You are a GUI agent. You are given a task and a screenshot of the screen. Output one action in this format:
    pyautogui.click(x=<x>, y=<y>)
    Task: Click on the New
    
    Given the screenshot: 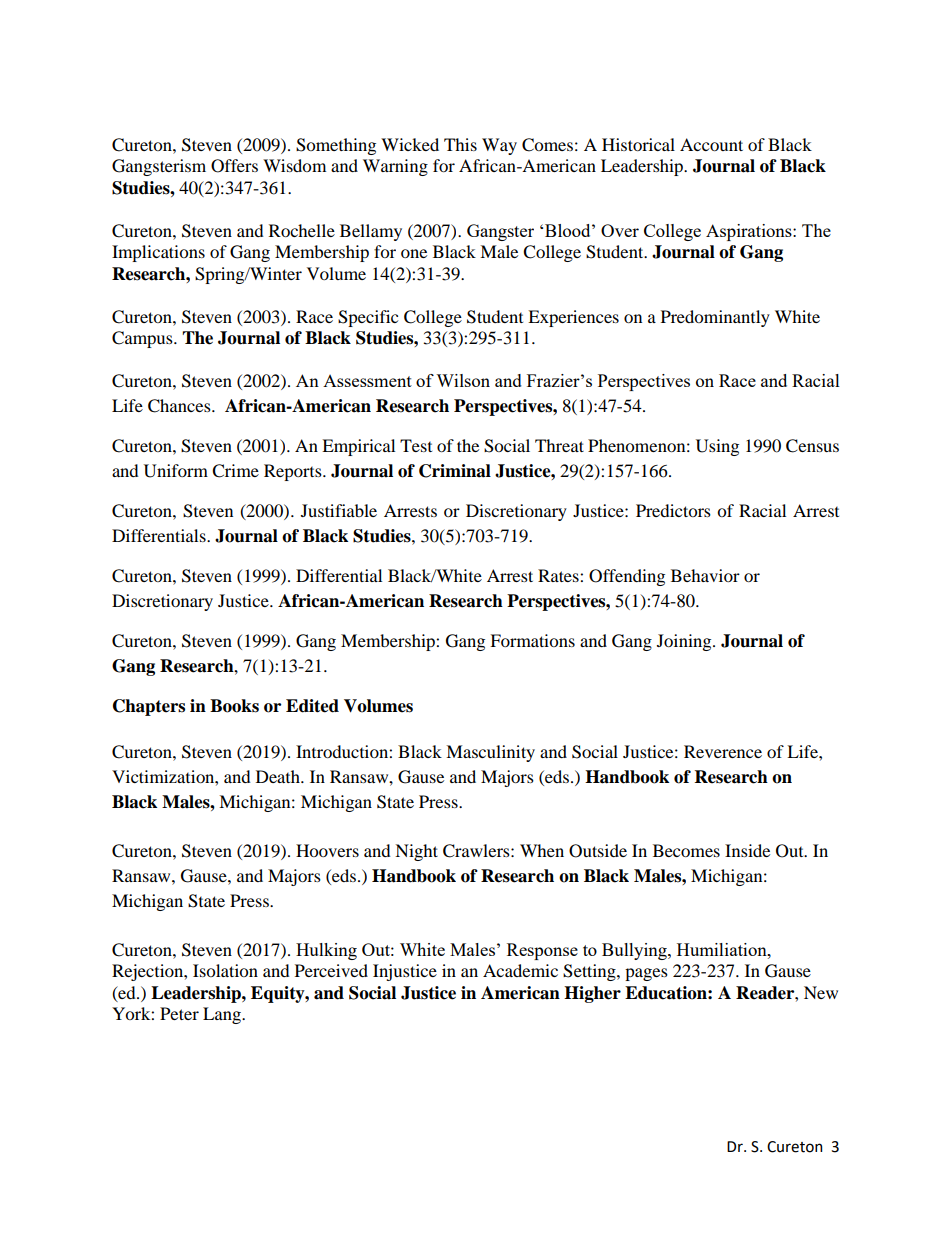 What is the action you would take?
    pyautogui.click(x=821, y=992)
